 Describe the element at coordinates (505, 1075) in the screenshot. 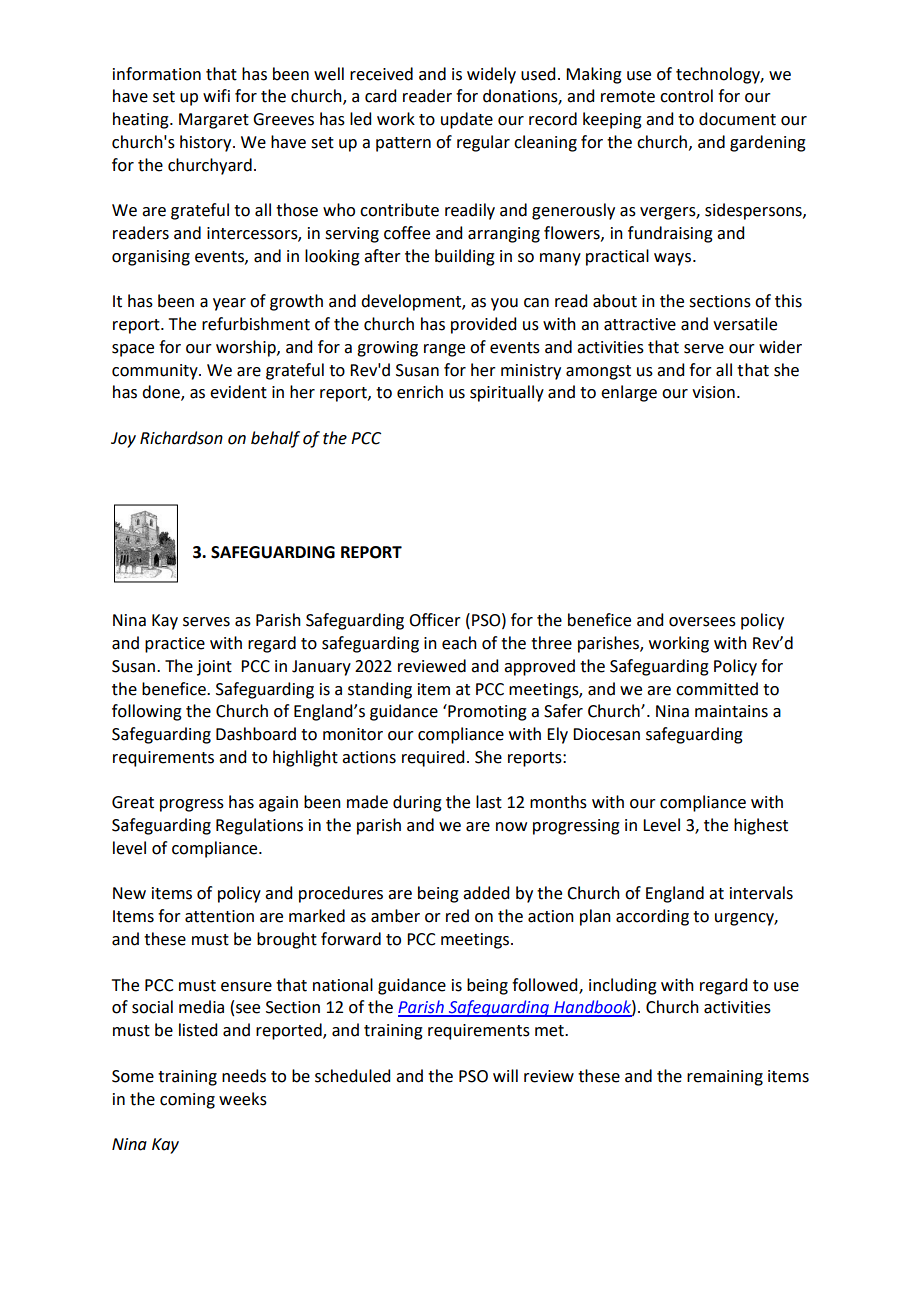

I see `will` at that location.
